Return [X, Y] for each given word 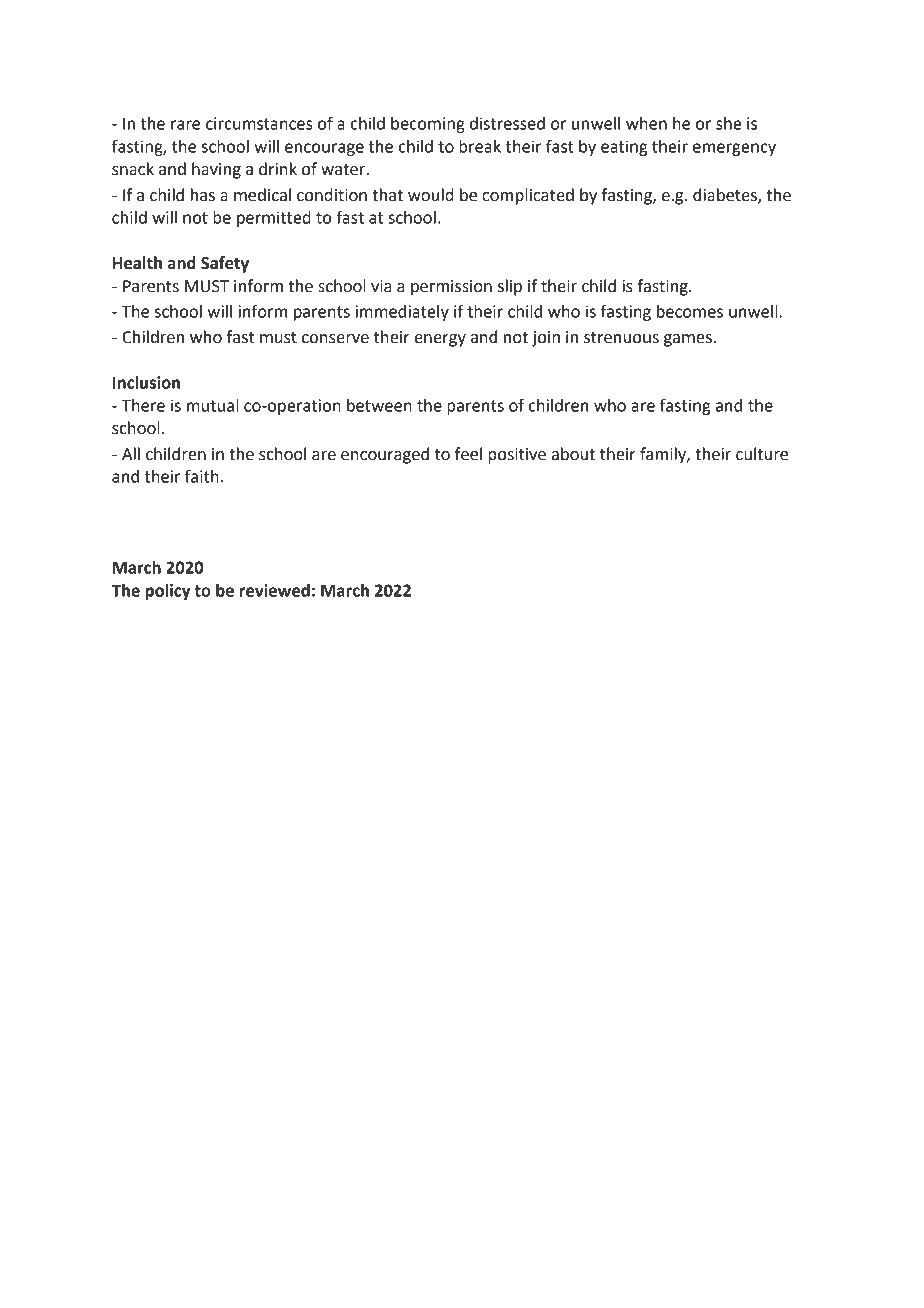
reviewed [275, 590]
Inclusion [146, 382]
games [688, 340]
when [646, 123]
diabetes [726, 195]
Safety [225, 264]
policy [168, 592]
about [573, 454]
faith [202, 476]
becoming [428, 125]
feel [468, 454]
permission [451, 288]
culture [762, 454]
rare [185, 125]
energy [440, 340]
